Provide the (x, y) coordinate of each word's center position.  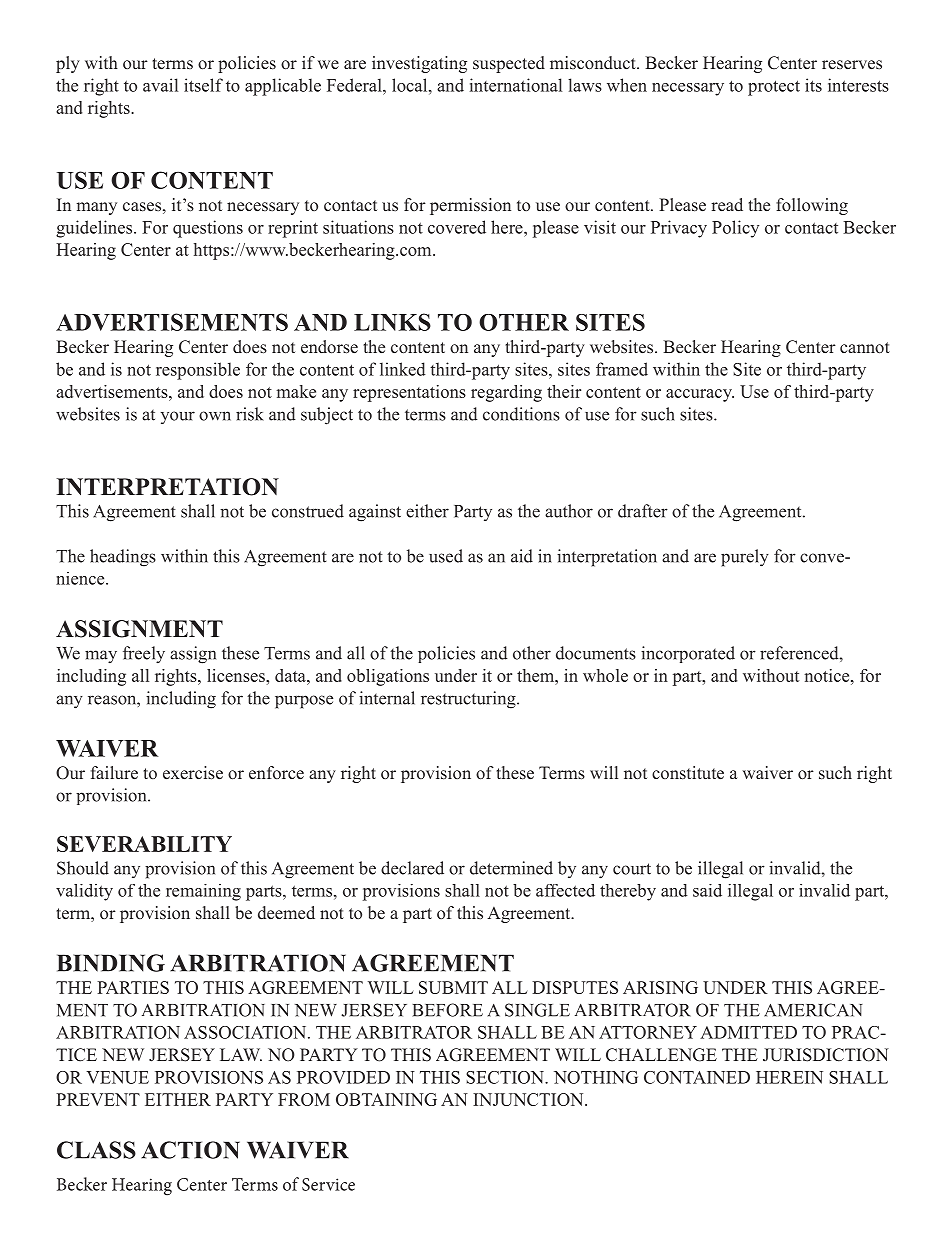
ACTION (190, 1150)
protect (774, 88)
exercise (193, 773)
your (178, 417)
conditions (521, 414)
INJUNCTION (529, 1099)
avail (160, 85)
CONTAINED (697, 1077)
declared (412, 868)
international (516, 85)
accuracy (700, 395)
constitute (688, 773)
